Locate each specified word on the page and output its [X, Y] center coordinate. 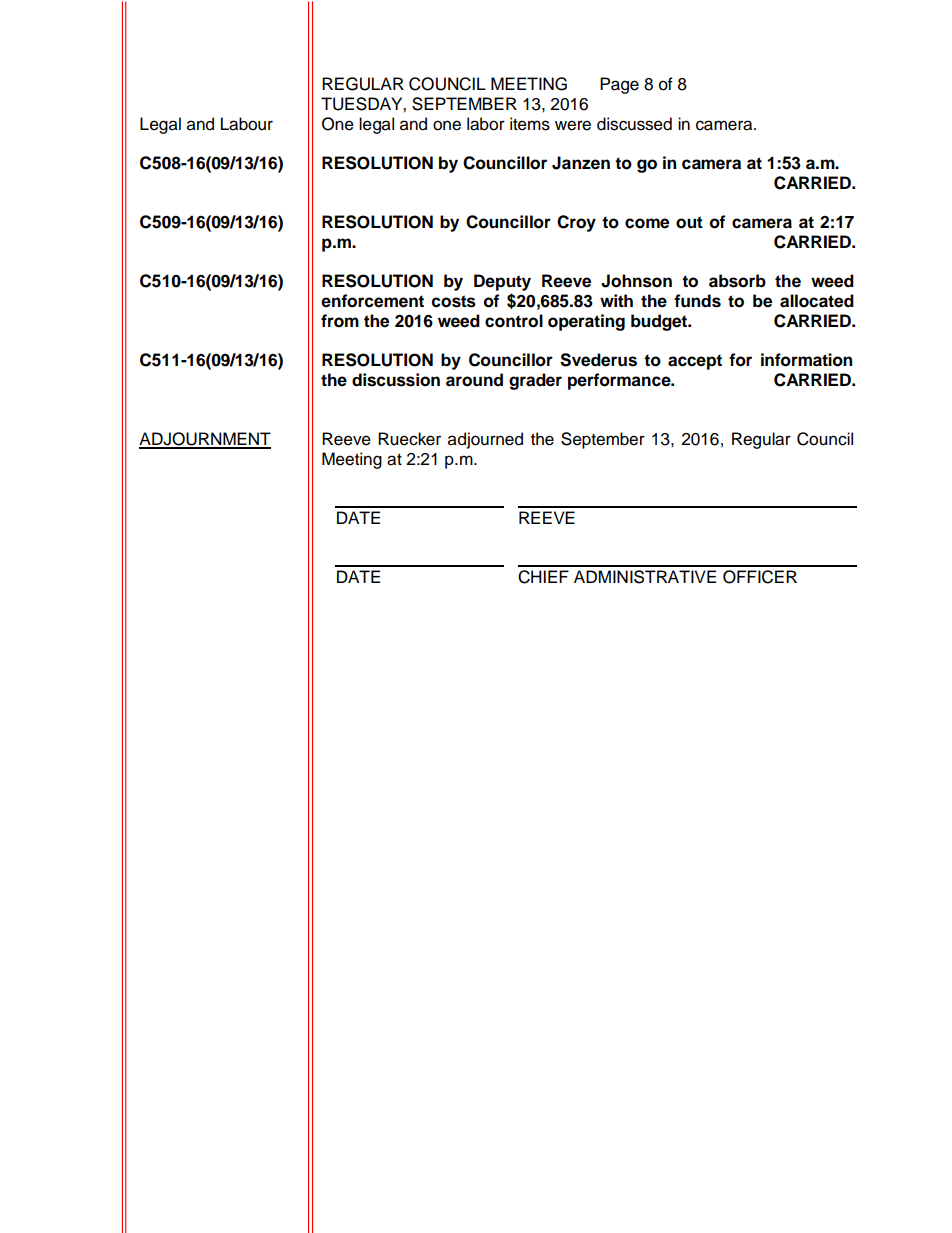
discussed [634, 124]
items [530, 124]
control [514, 321]
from [340, 321]
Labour [247, 124]
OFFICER [760, 577]
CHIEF [543, 577]
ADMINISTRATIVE [645, 577]
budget [660, 322]
